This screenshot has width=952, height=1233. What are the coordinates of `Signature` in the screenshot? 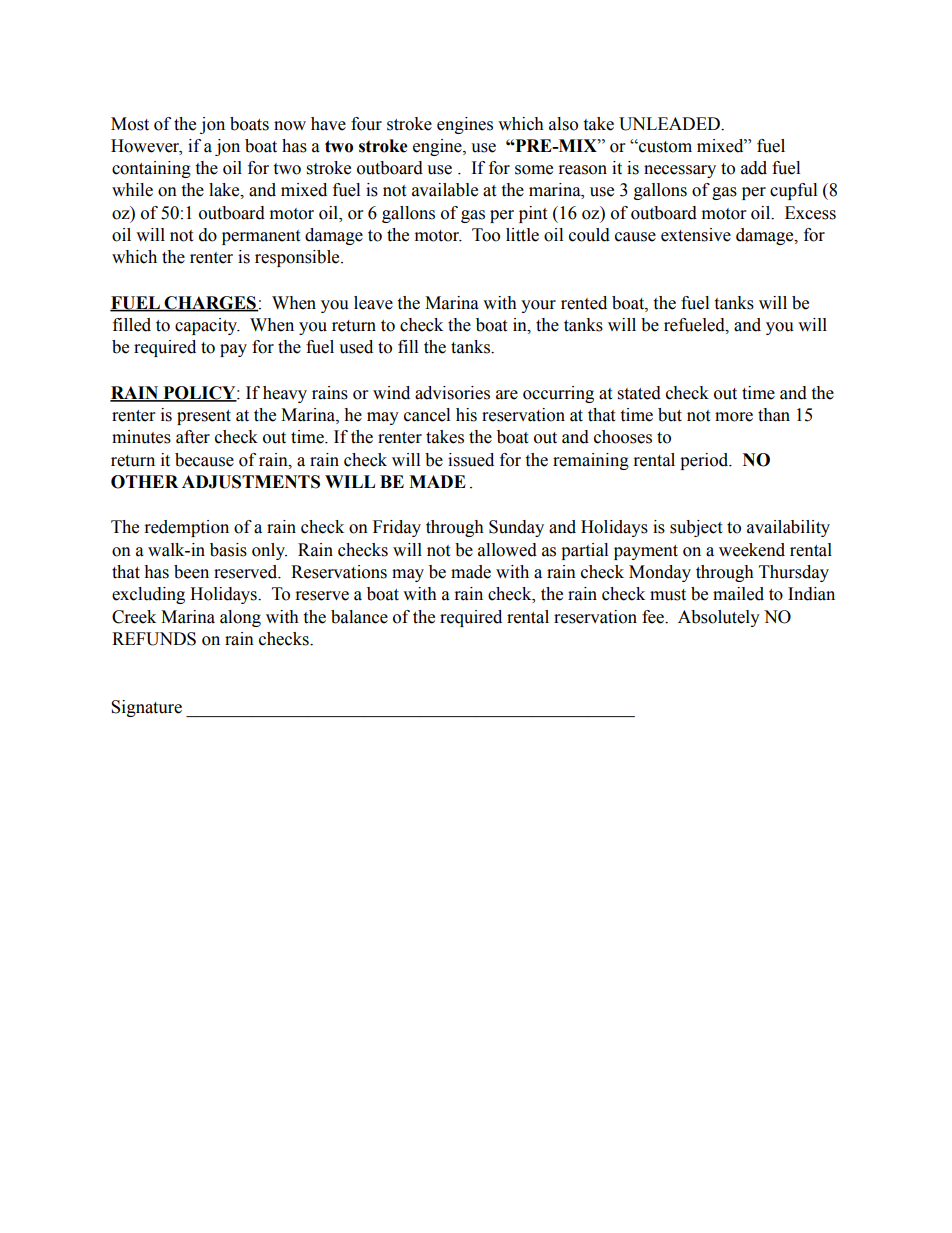 It's located at (146, 708).
